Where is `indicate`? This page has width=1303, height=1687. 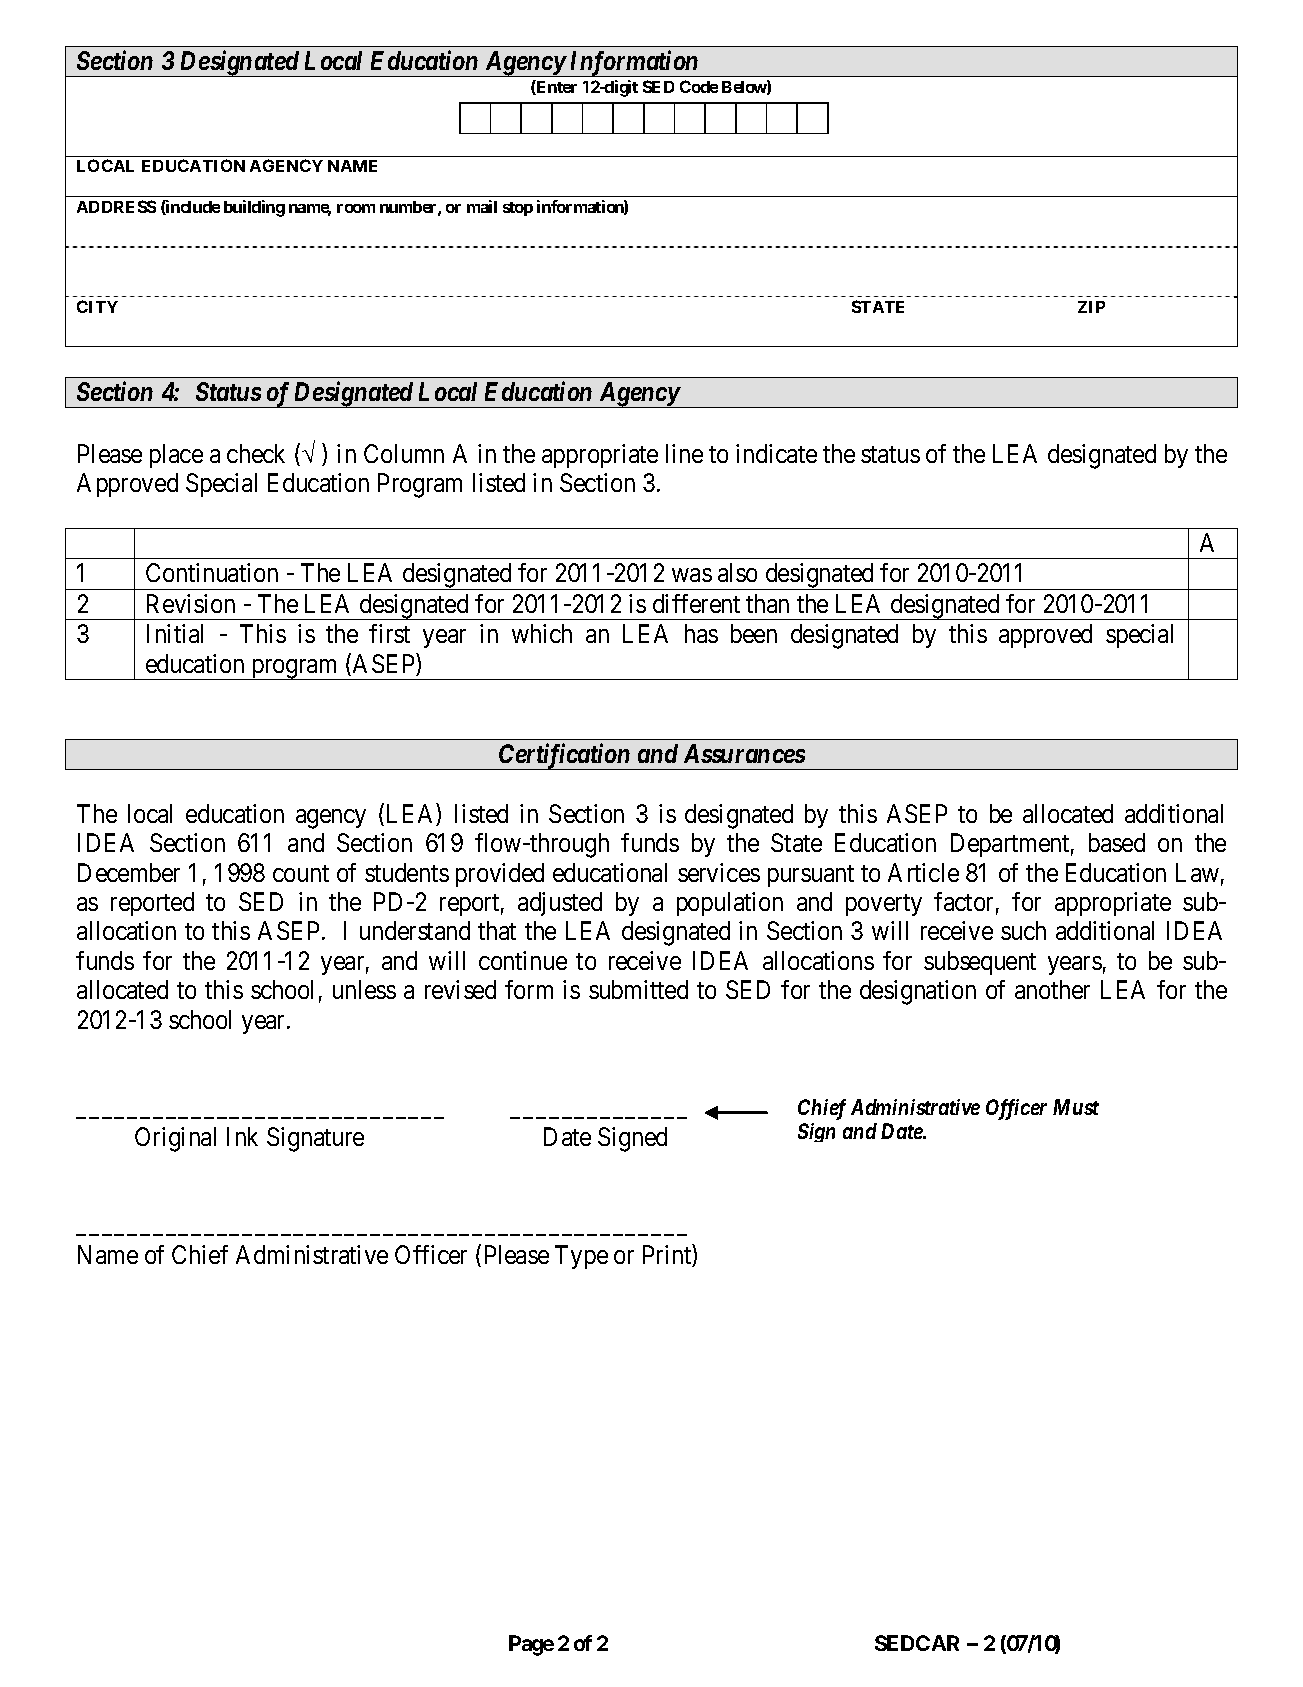 indicate is located at coordinates (776, 453).
